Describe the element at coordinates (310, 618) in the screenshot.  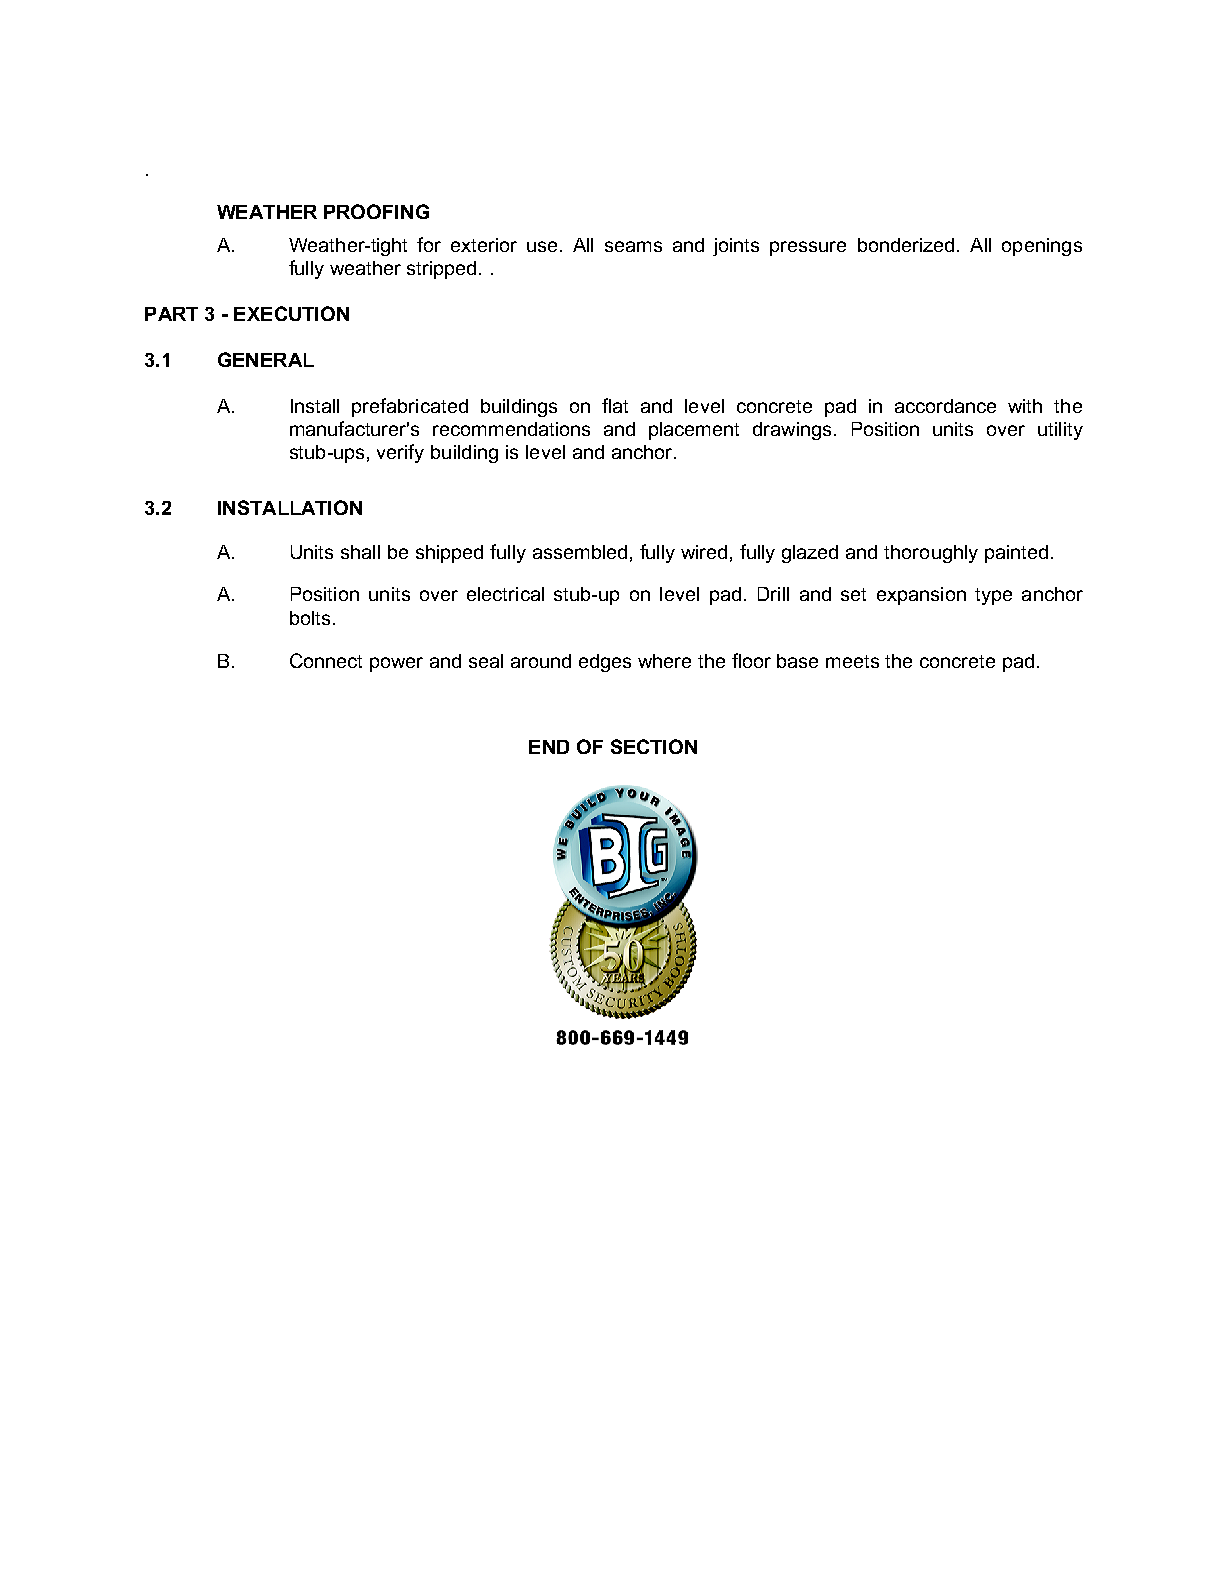
I see `bolts` at that location.
